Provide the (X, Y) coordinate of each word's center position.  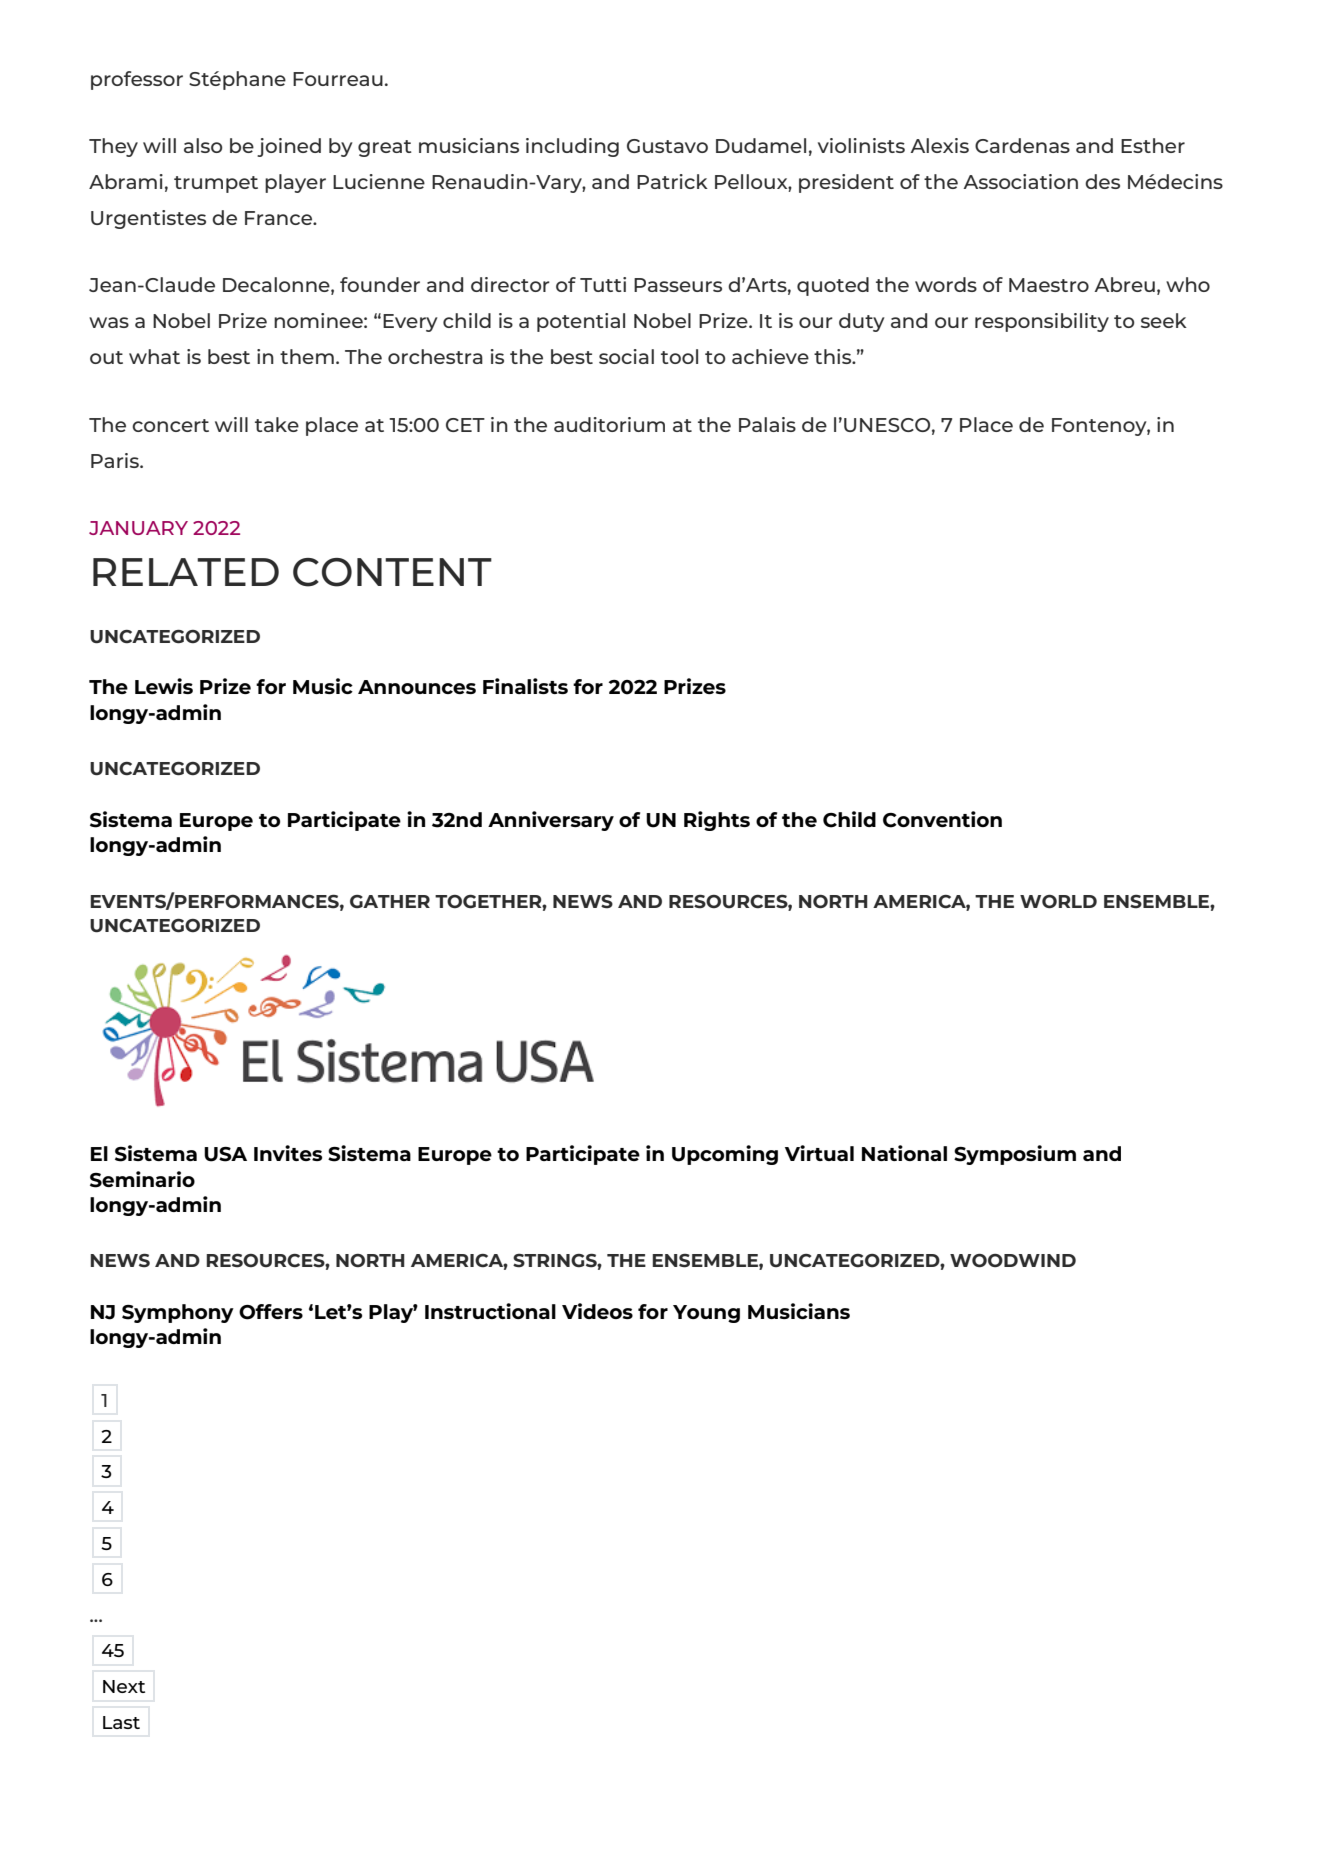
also (203, 145)
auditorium (609, 424)
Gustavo (667, 146)
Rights (717, 821)
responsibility (1042, 322)
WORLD (1058, 902)
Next (124, 1686)
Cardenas (1022, 145)
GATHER (390, 902)
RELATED (186, 572)
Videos (597, 1311)
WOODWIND (1013, 1261)
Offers (271, 1312)
